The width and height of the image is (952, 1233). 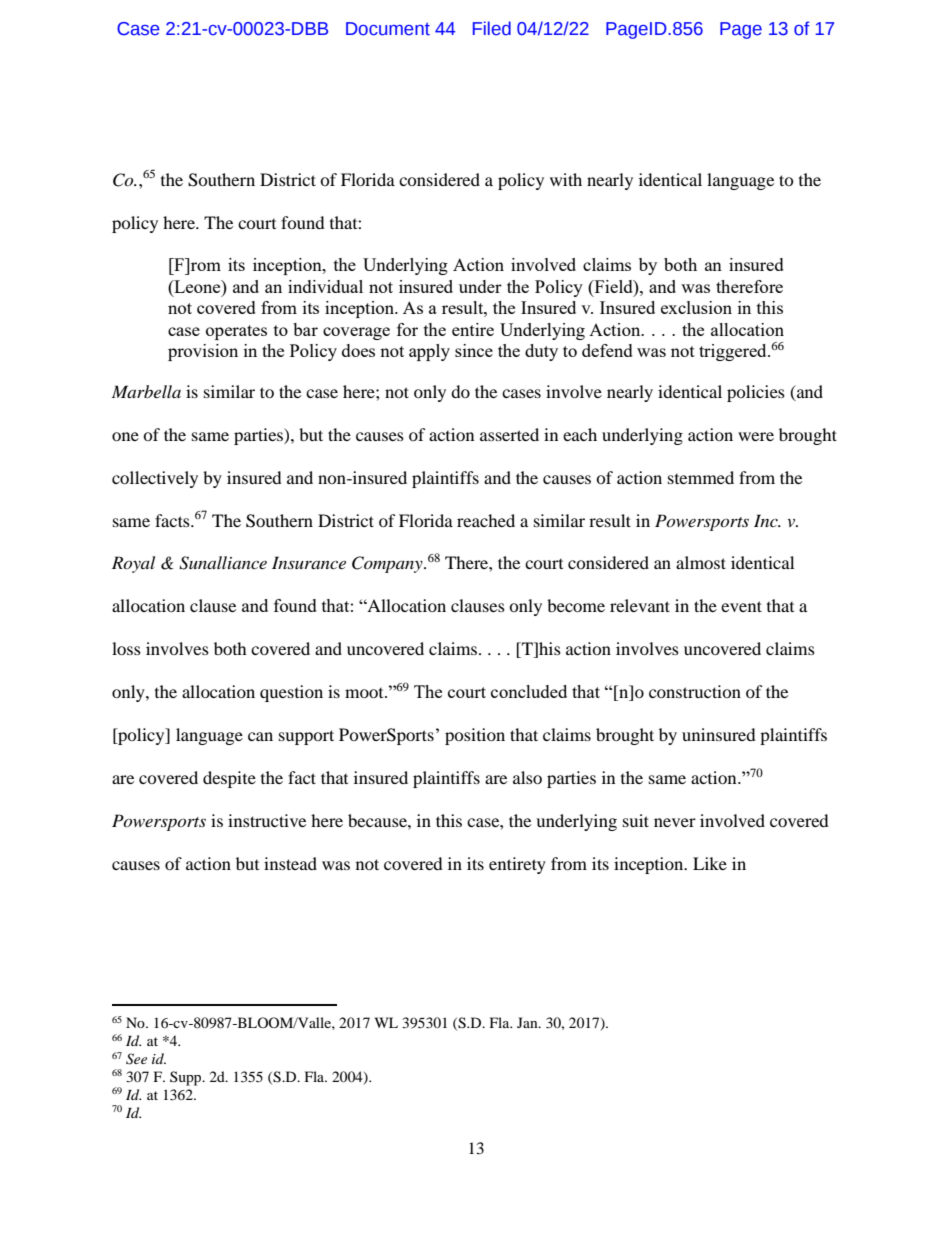 What do you see at coordinates (696, 307) in the image?
I see `exclusion` at bounding box center [696, 307].
